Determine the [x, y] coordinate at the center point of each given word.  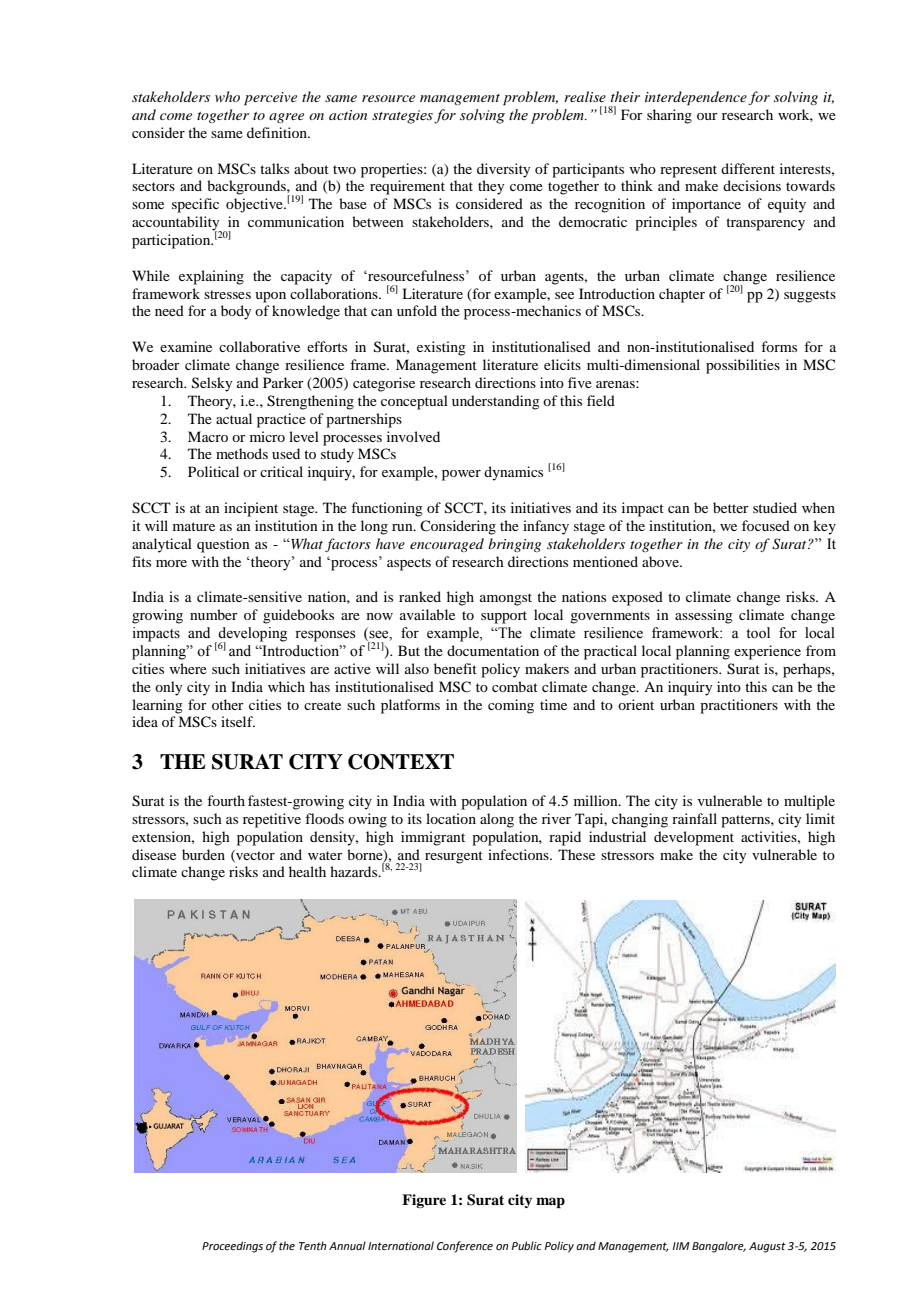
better [731, 507]
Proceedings [232, 1247]
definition [278, 132]
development [694, 838]
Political [213, 471]
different [748, 168]
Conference [465, 1247]
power [461, 475]
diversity [503, 170]
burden [203, 854]
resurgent [454, 857]
